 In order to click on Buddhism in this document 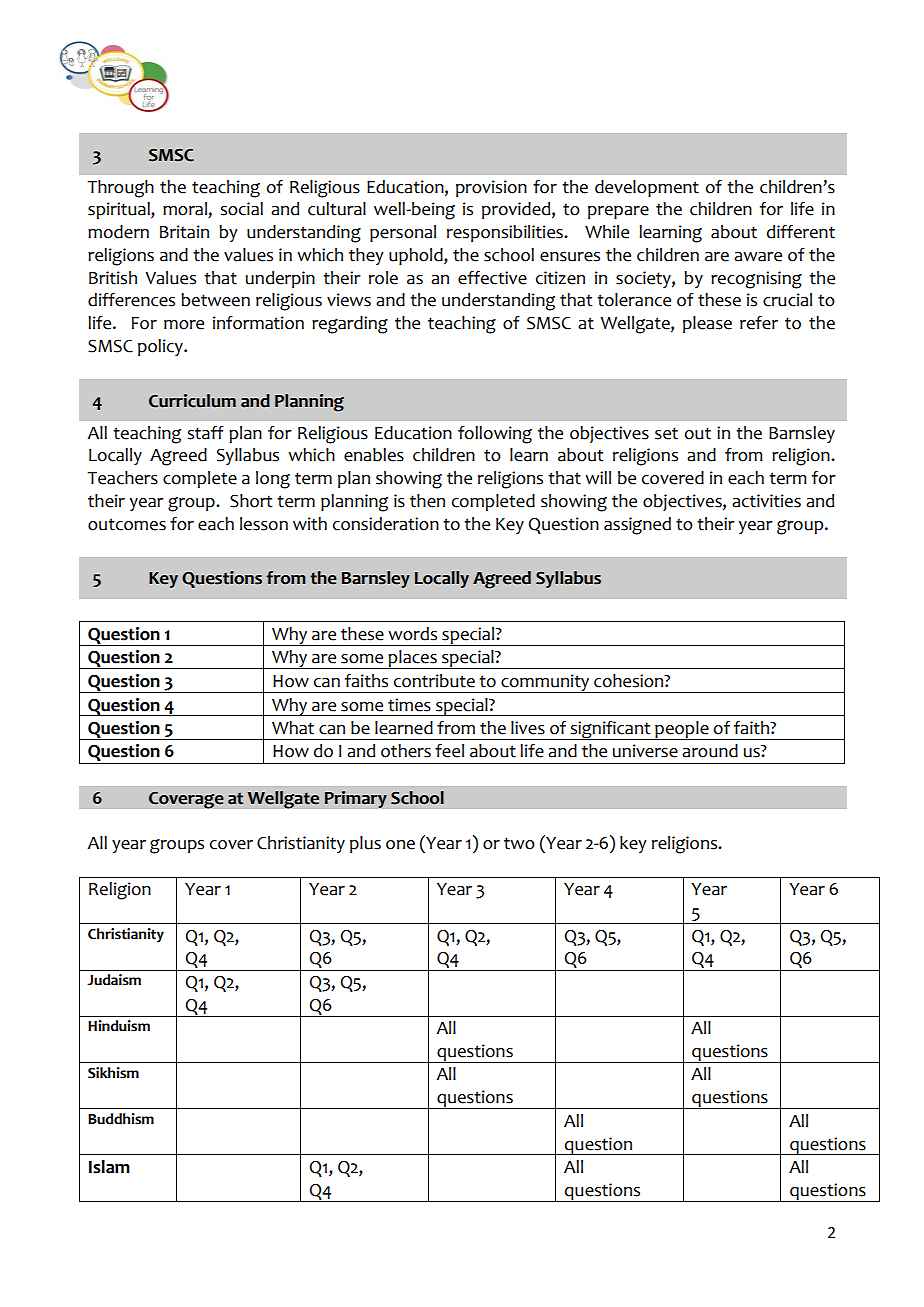, I will do `click(121, 1119)`.
